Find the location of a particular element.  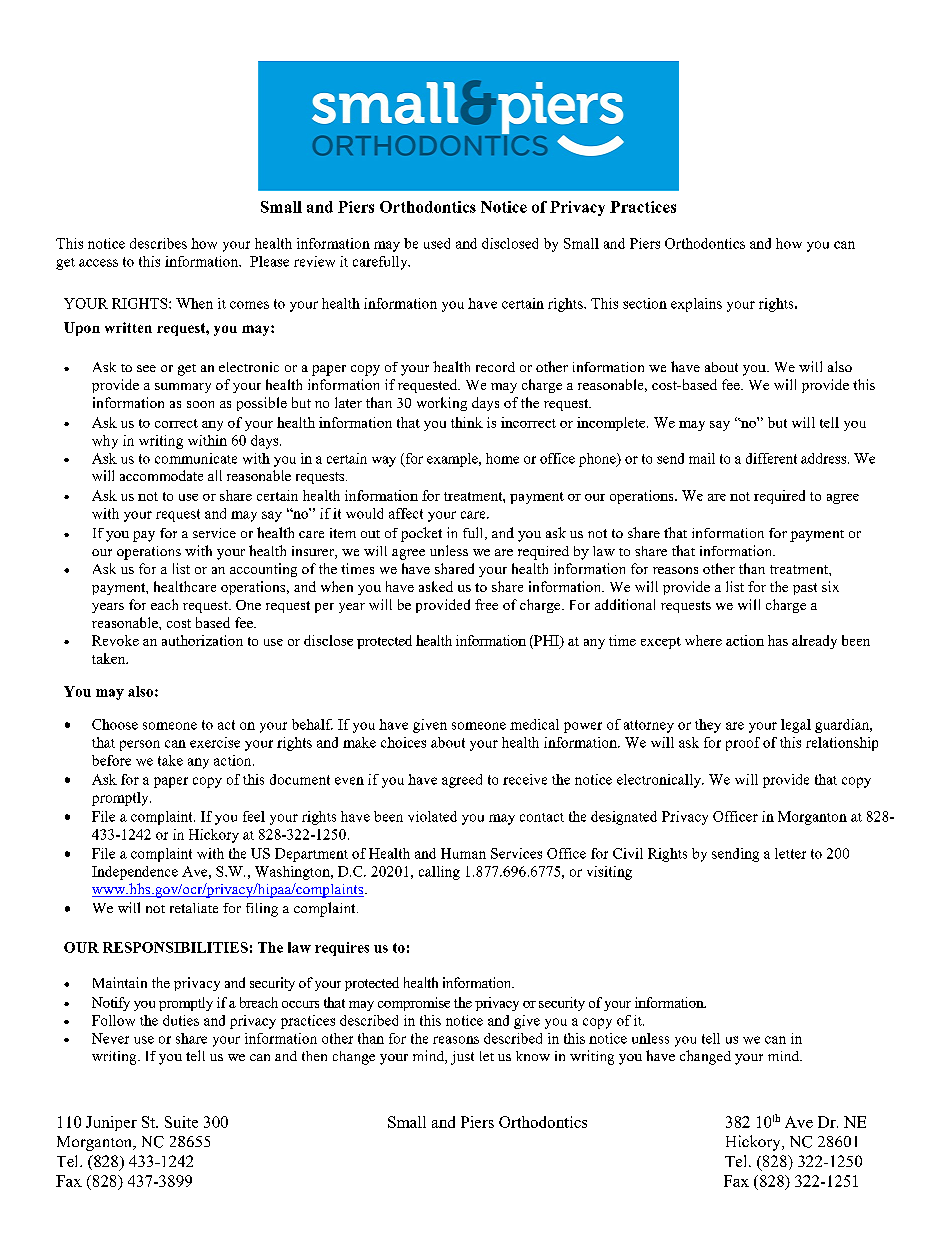

asked is located at coordinates (436, 586).
